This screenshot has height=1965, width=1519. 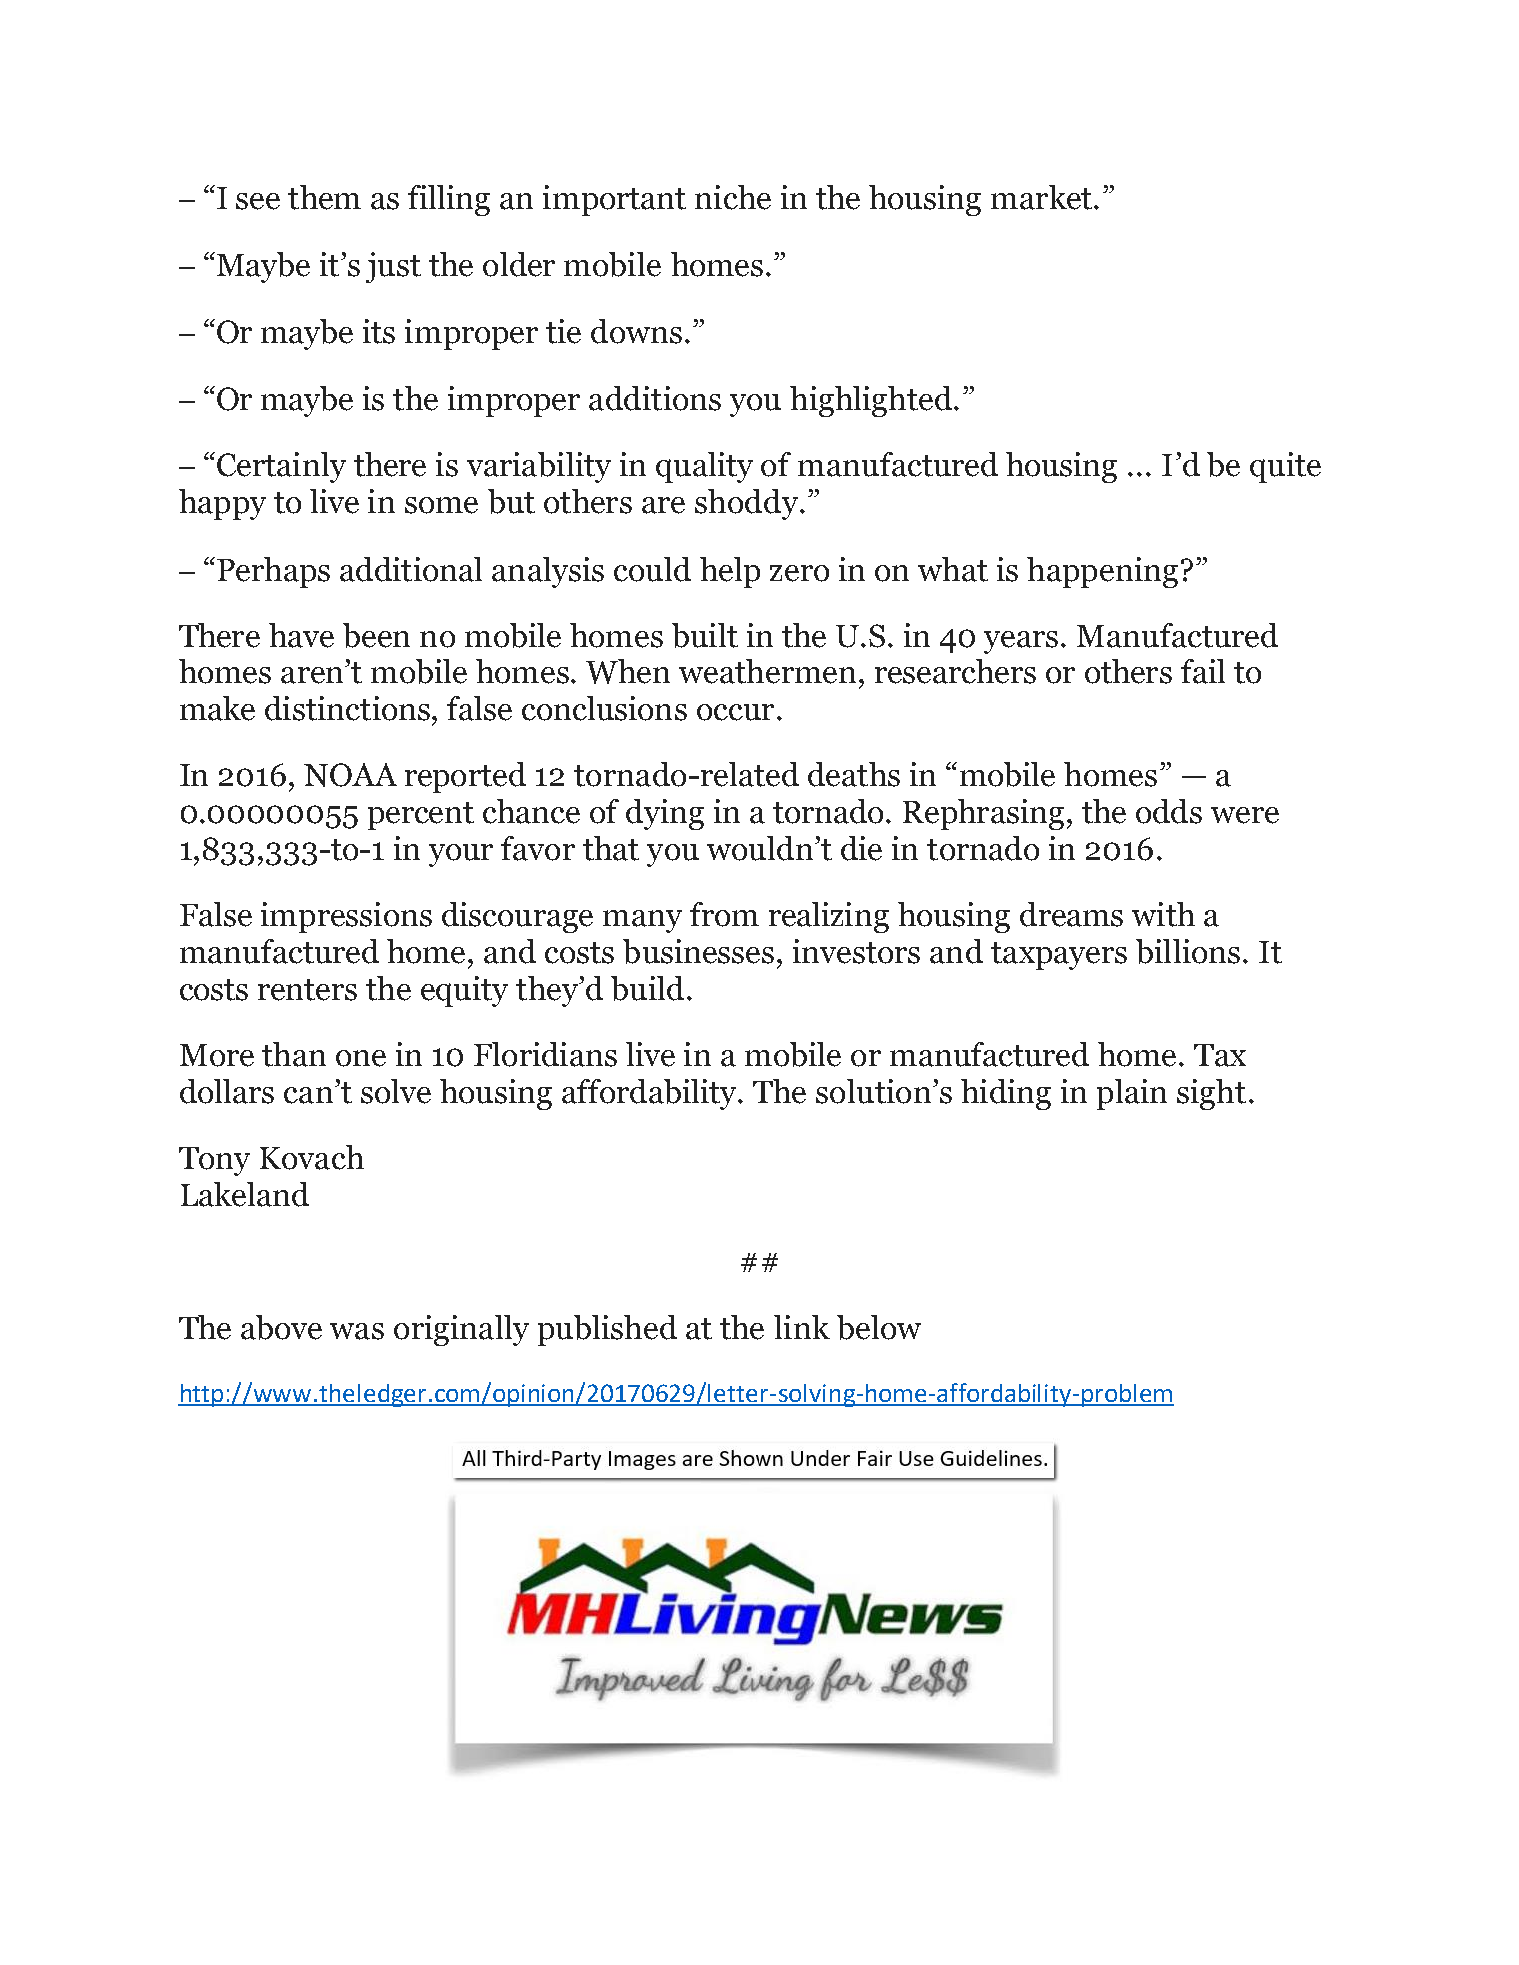 What do you see at coordinates (1041, 197) in the screenshot?
I see `market` at bounding box center [1041, 197].
